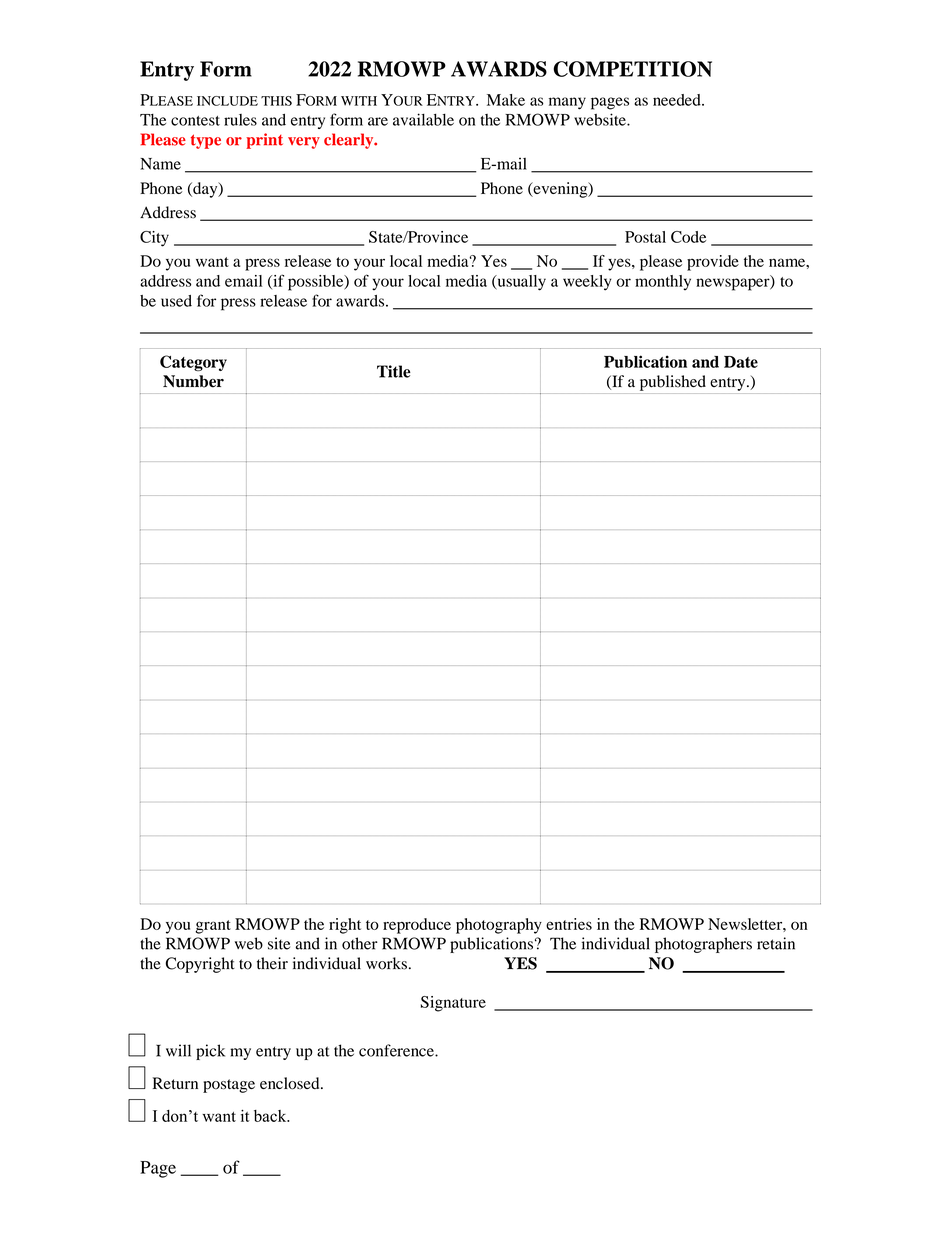 The image size is (952, 1233). I want to click on Number, so click(193, 381).
